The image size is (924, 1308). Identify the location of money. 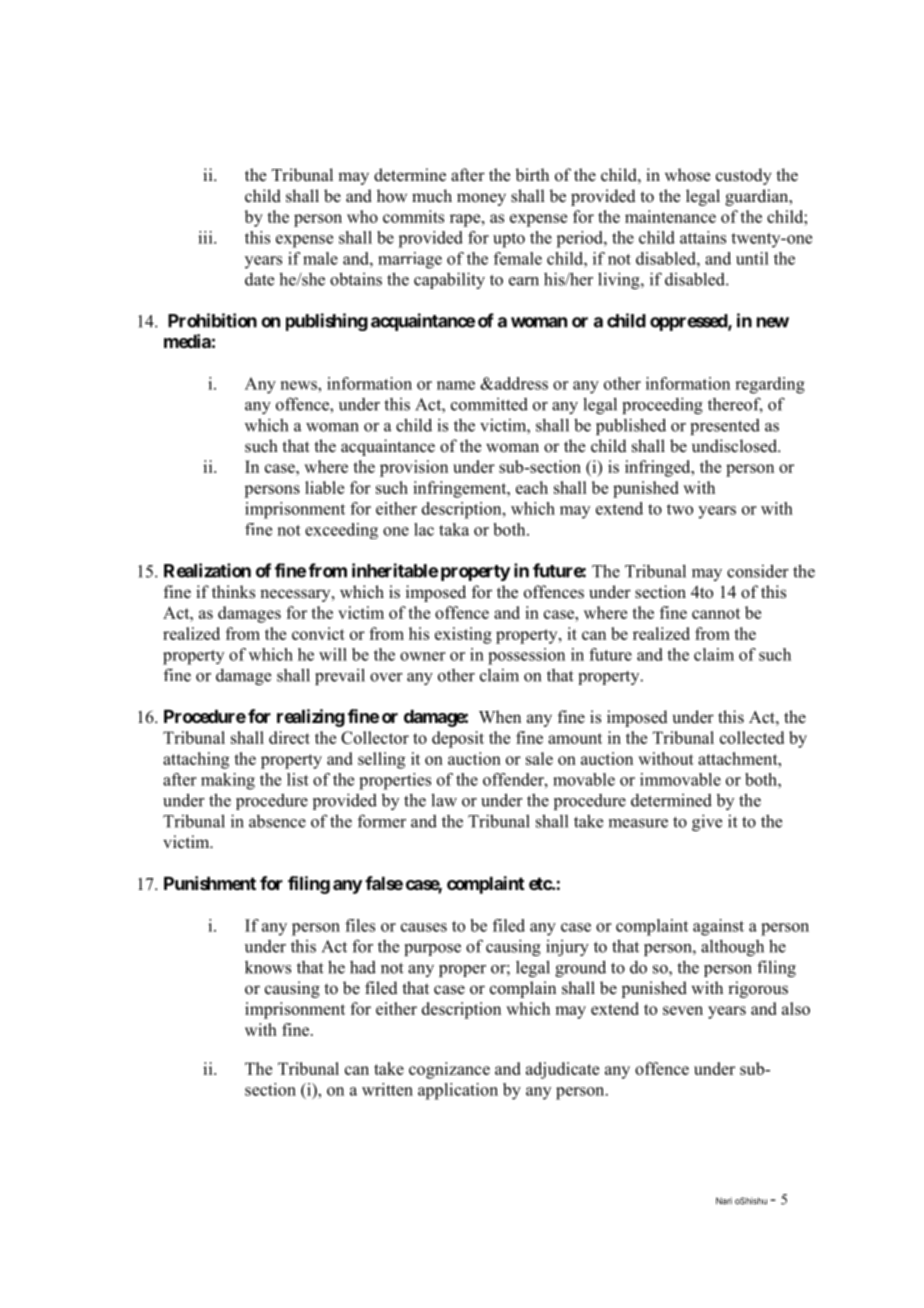
(481, 199).
